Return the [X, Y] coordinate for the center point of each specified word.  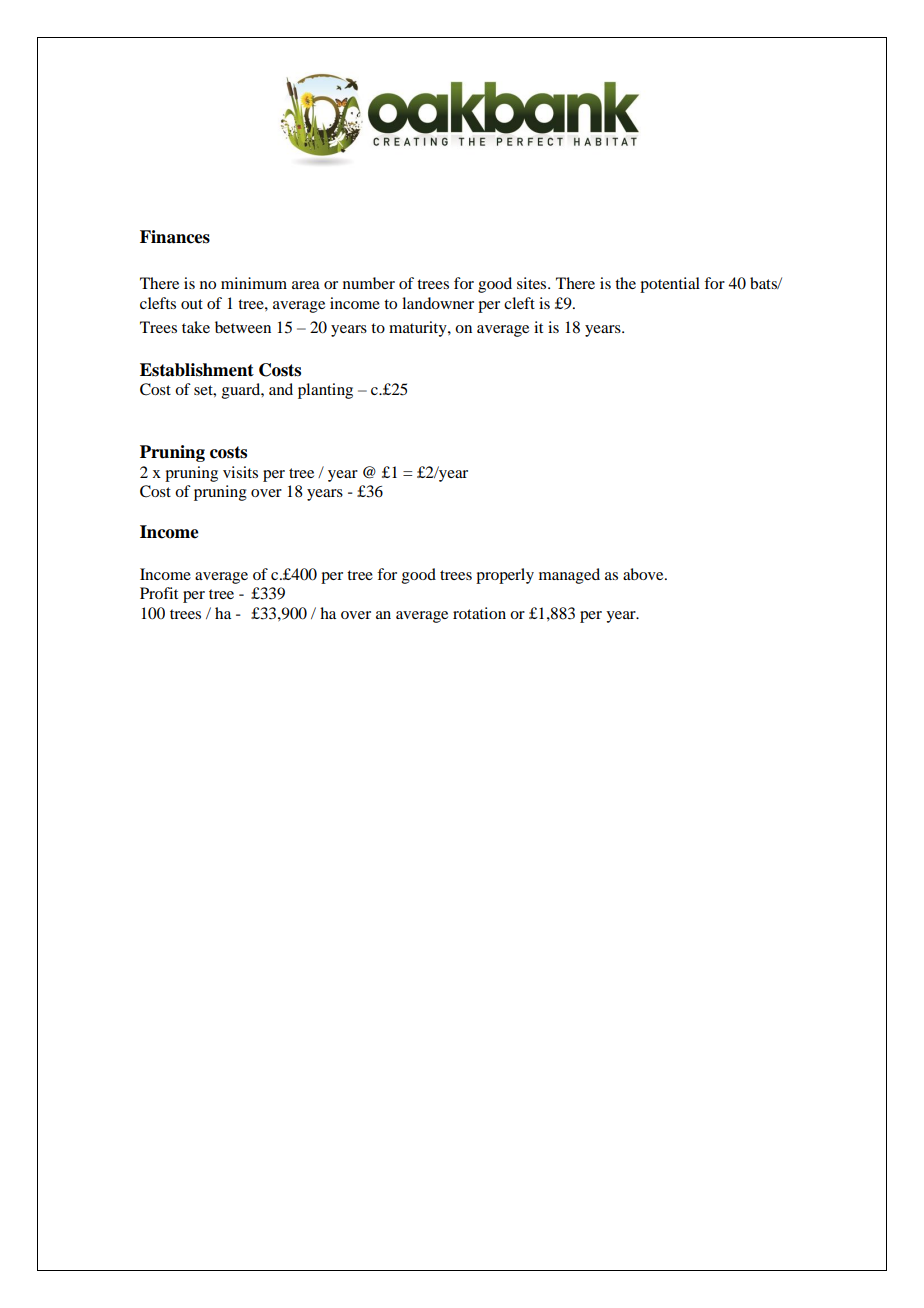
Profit [159, 593]
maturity [419, 329]
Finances [175, 237]
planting [325, 391]
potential [670, 285]
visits [240, 472]
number [369, 283]
